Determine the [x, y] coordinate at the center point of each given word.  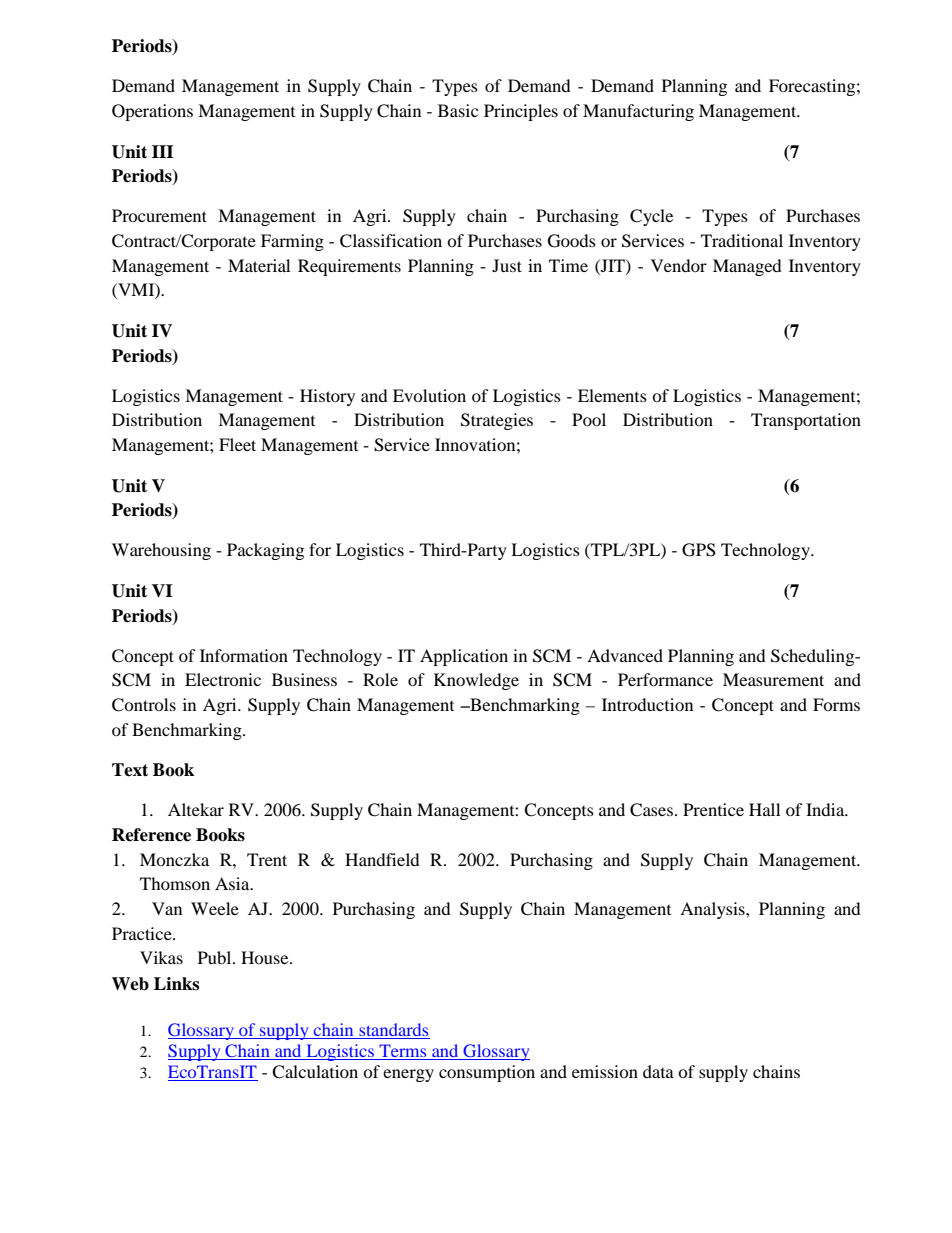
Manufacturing [638, 112]
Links [176, 984]
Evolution [429, 395]
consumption [487, 1073]
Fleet [237, 444]
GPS [699, 550]
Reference [151, 835]
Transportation [806, 421]
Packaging [265, 551]
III [163, 151]
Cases [651, 810]
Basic [458, 110]
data [658, 1071]
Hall [764, 809]
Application [464, 657]
